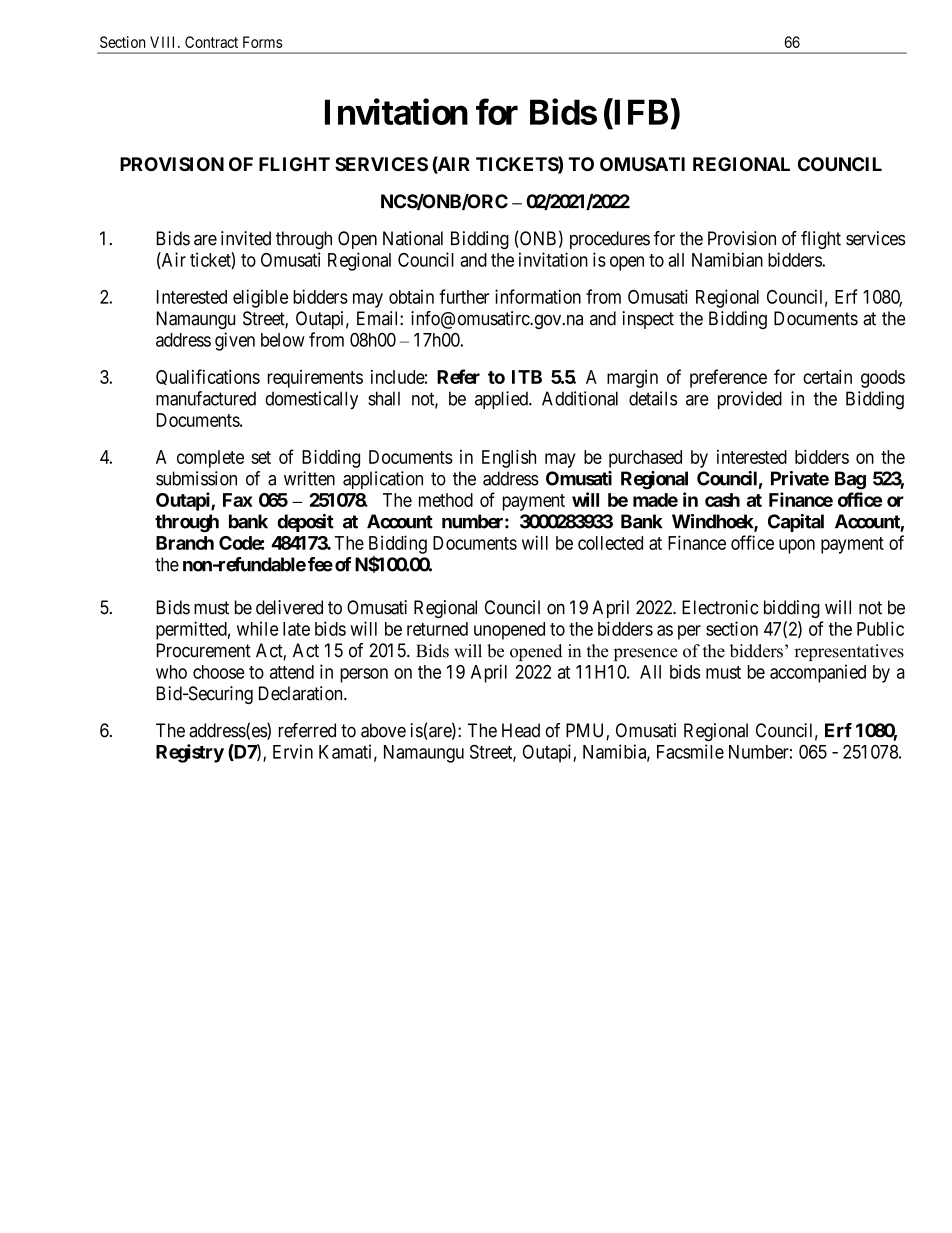  What do you see at coordinates (211, 42) in the page?
I see `Contract` at bounding box center [211, 42].
